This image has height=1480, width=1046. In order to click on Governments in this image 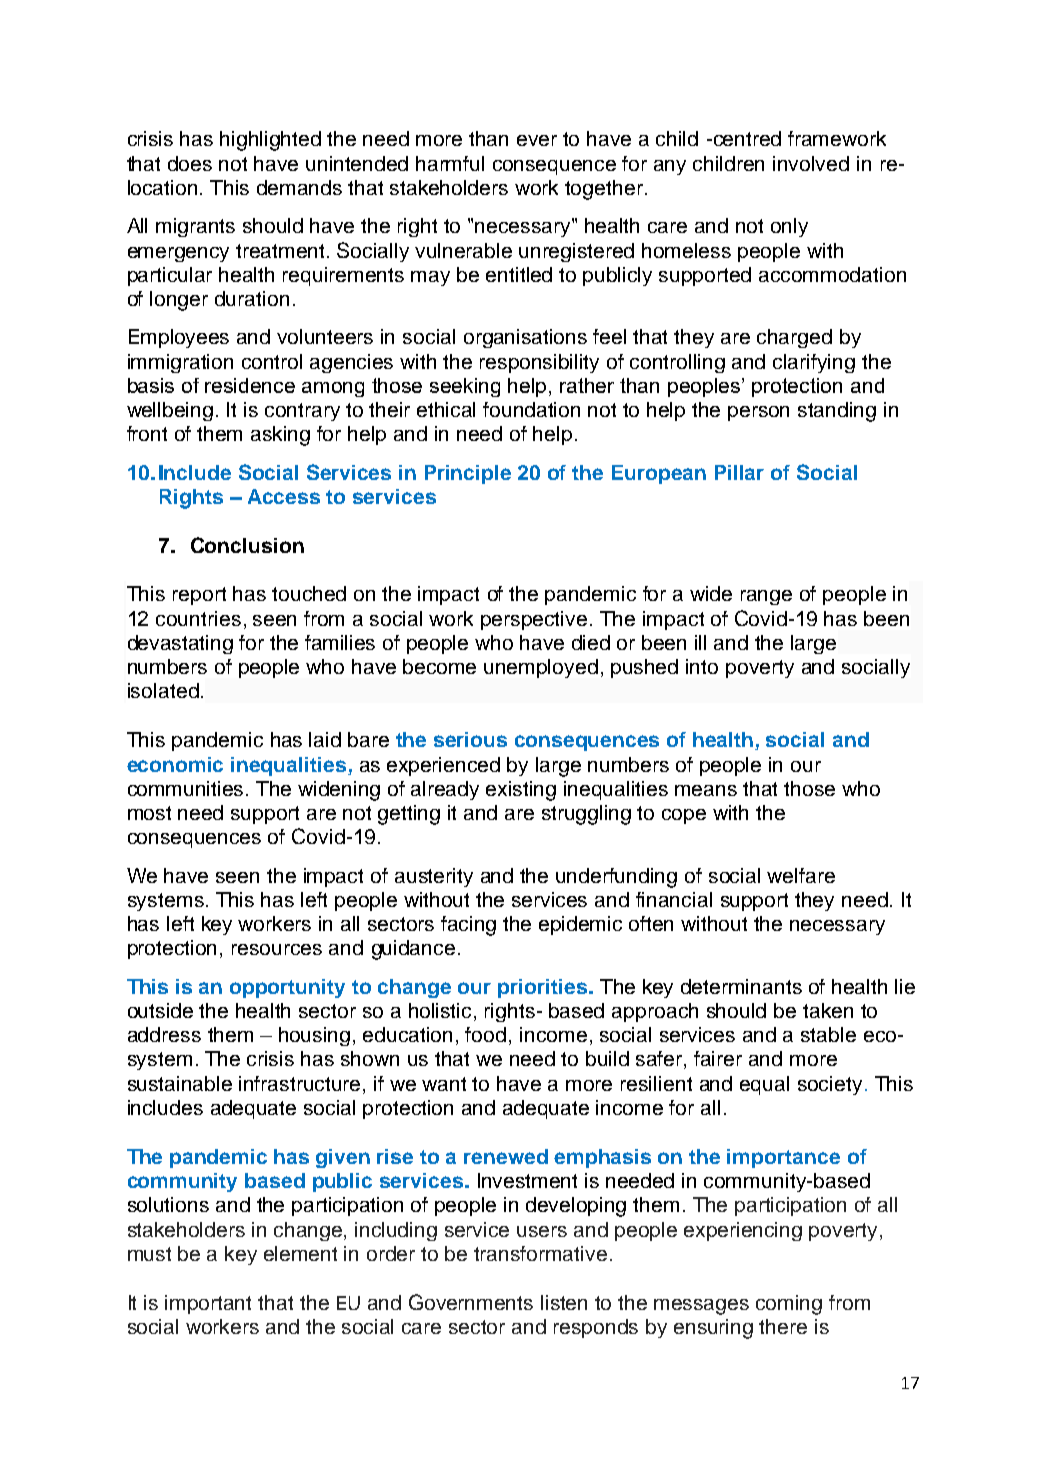, I will do `click(471, 1302)`.
